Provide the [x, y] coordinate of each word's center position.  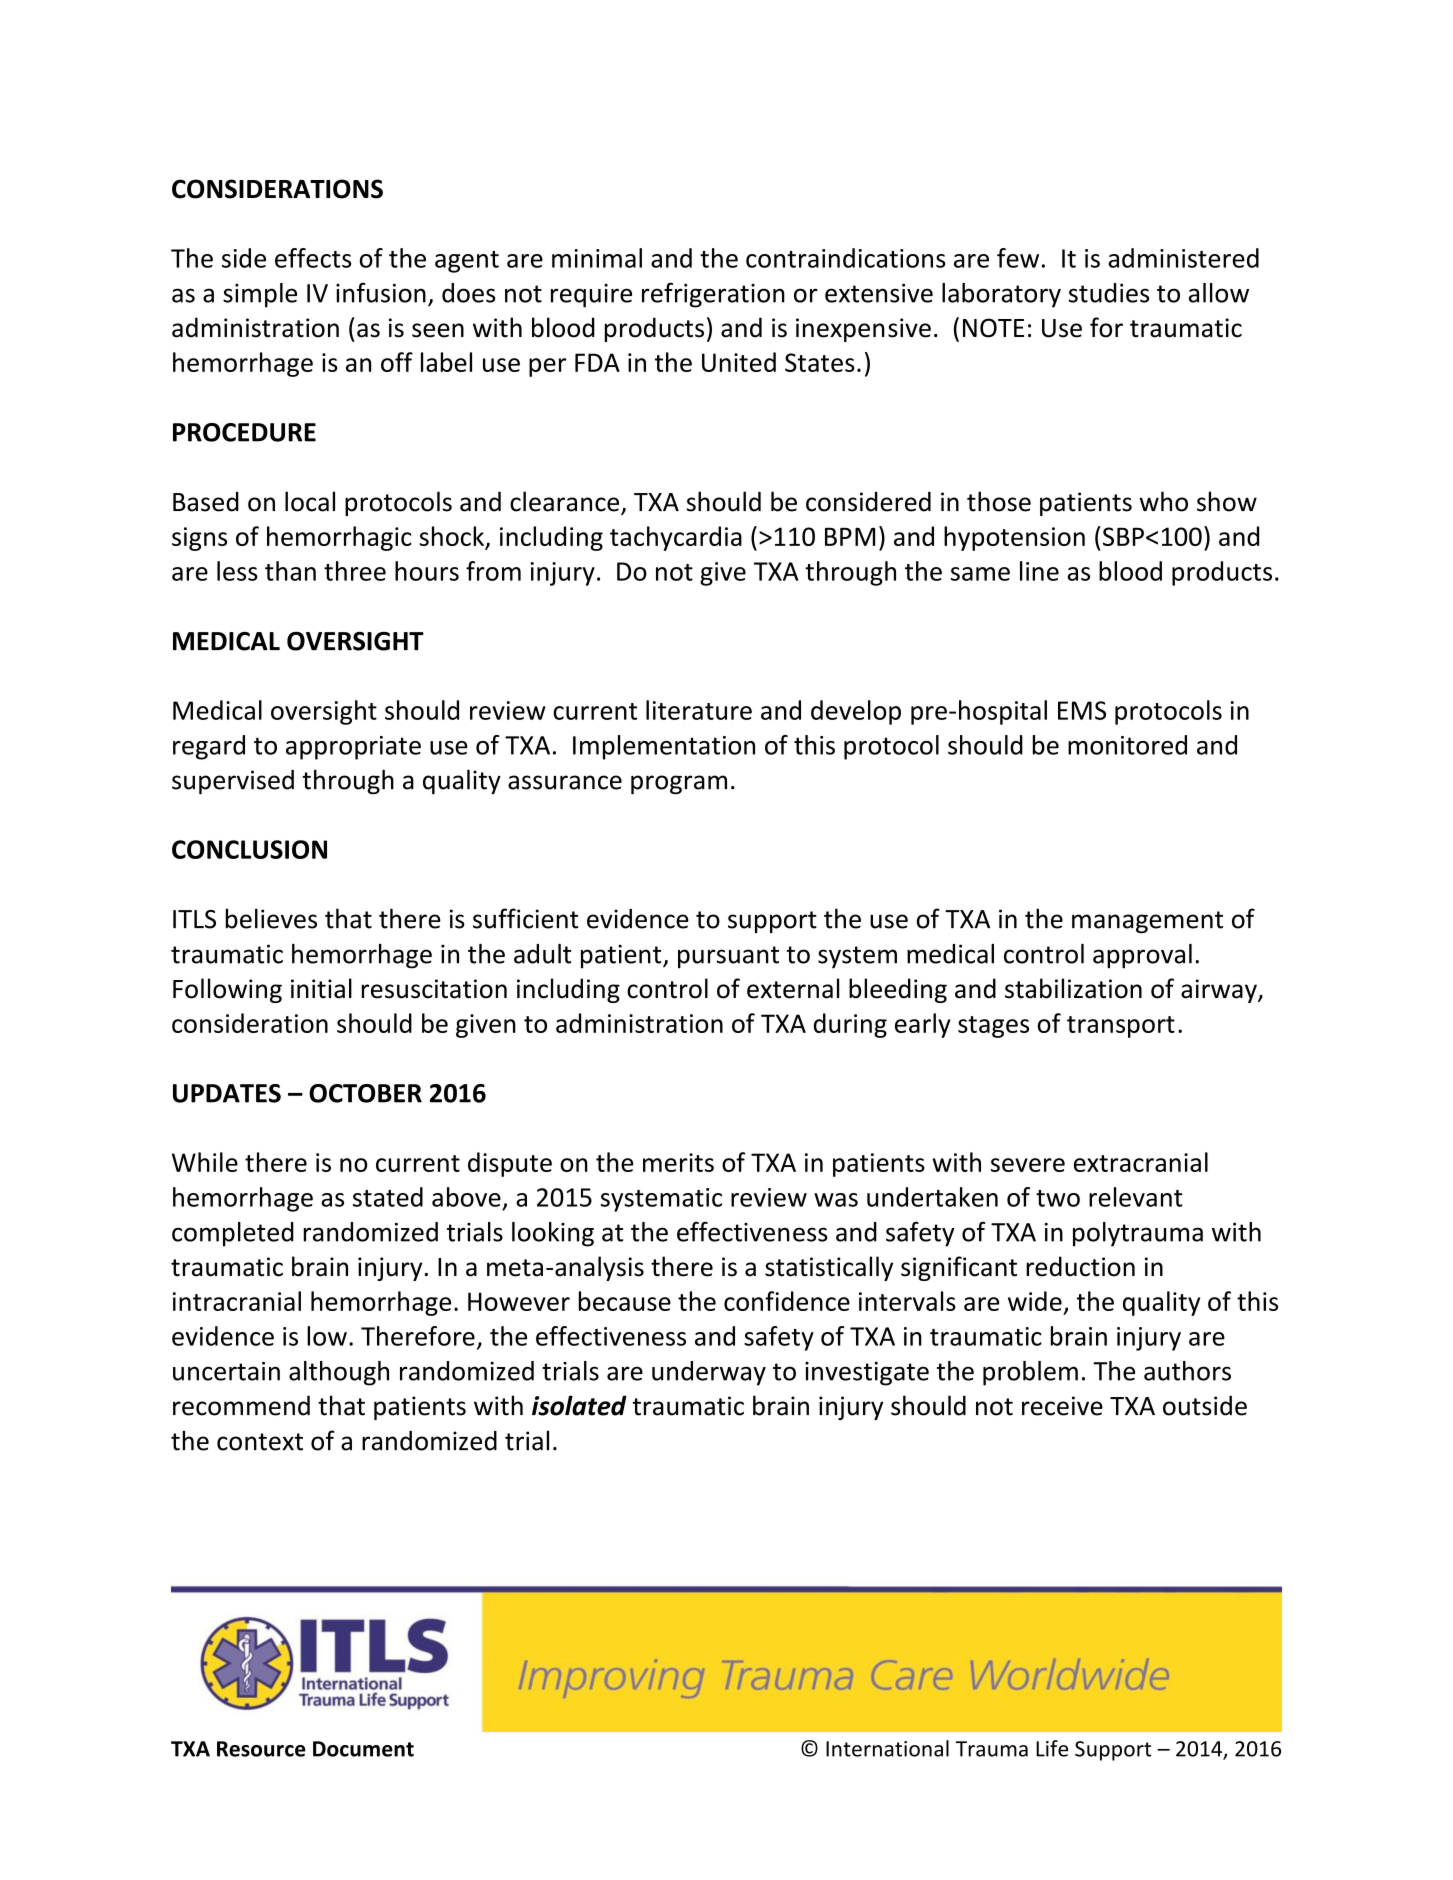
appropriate [353, 748]
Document [363, 1749]
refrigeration [713, 295]
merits [678, 1162]
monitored [1127, 745]
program [679, 785]
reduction [1080, 1266]
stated [388, 1197]
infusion [381, 292]
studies [1109, 293]
